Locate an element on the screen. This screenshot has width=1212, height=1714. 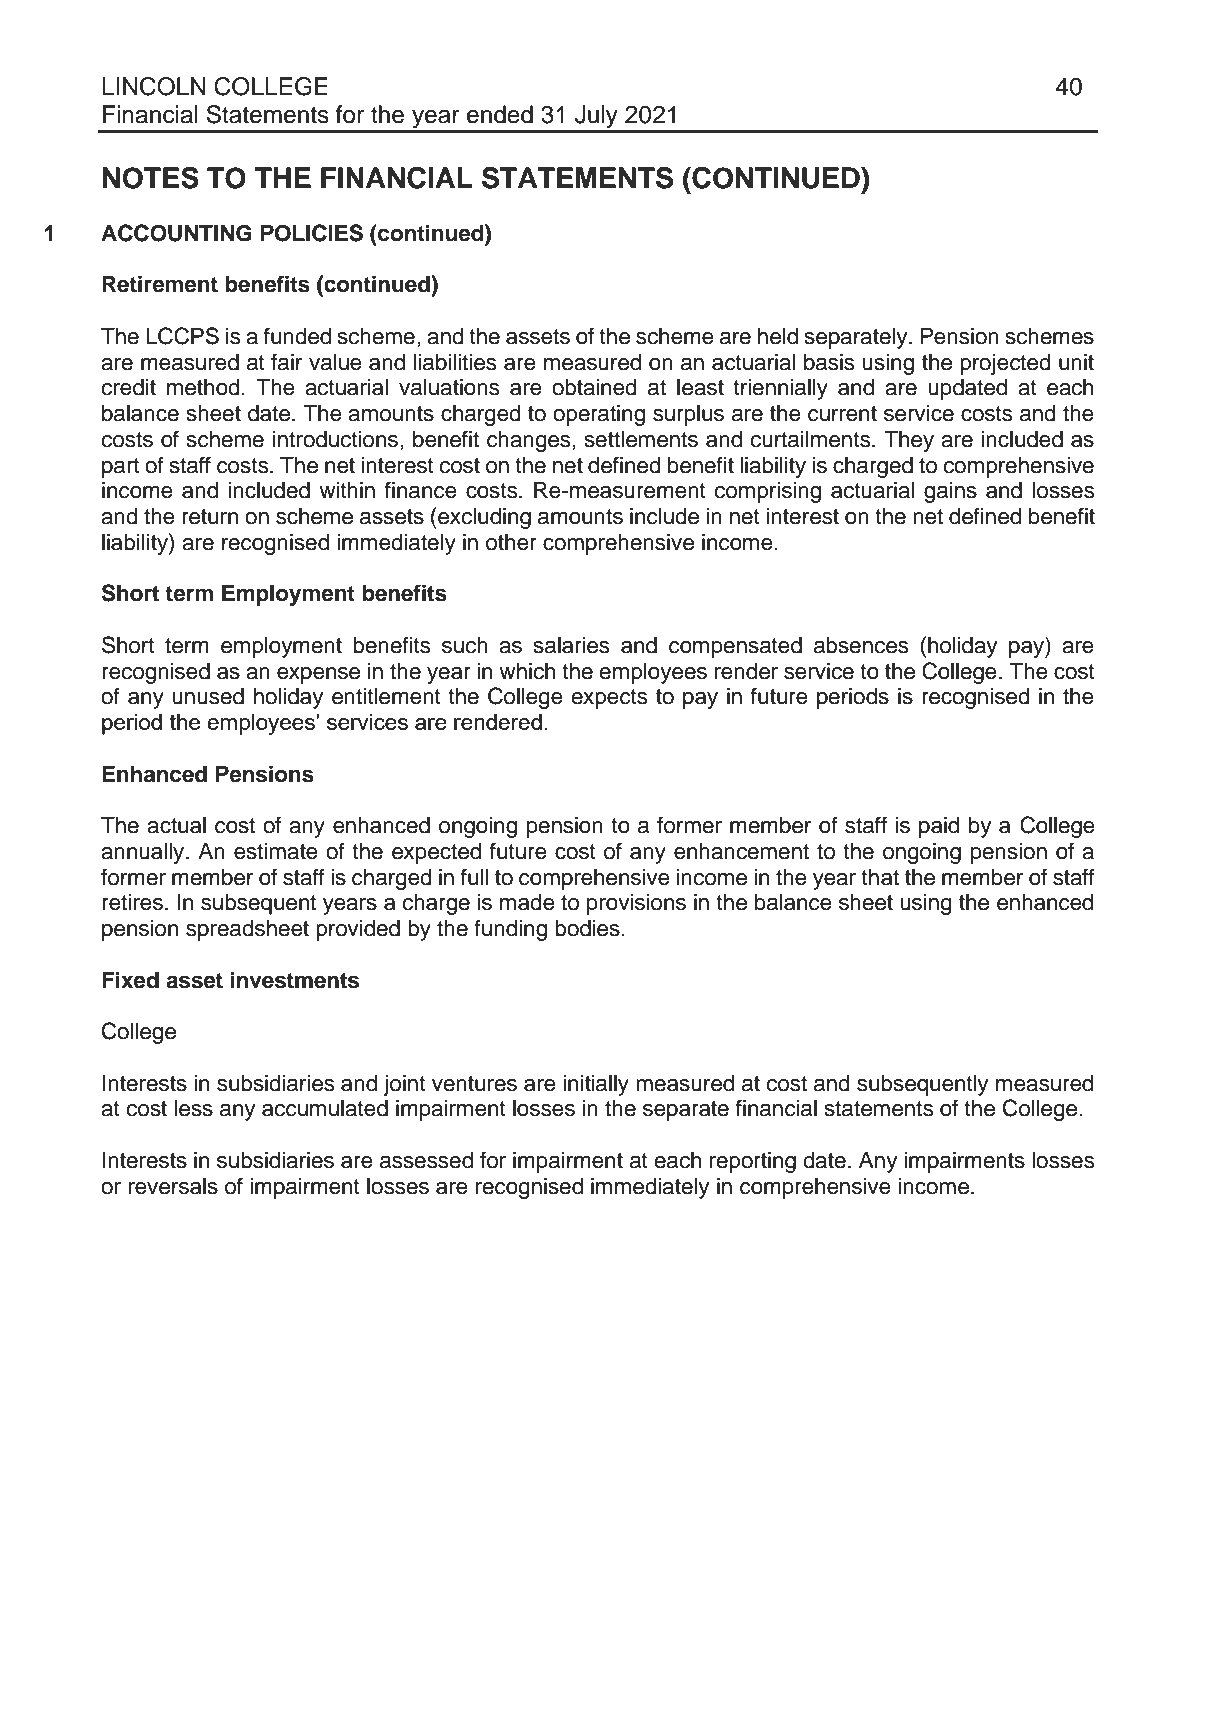
LINCOLN is located at coordinates (154, 86).
